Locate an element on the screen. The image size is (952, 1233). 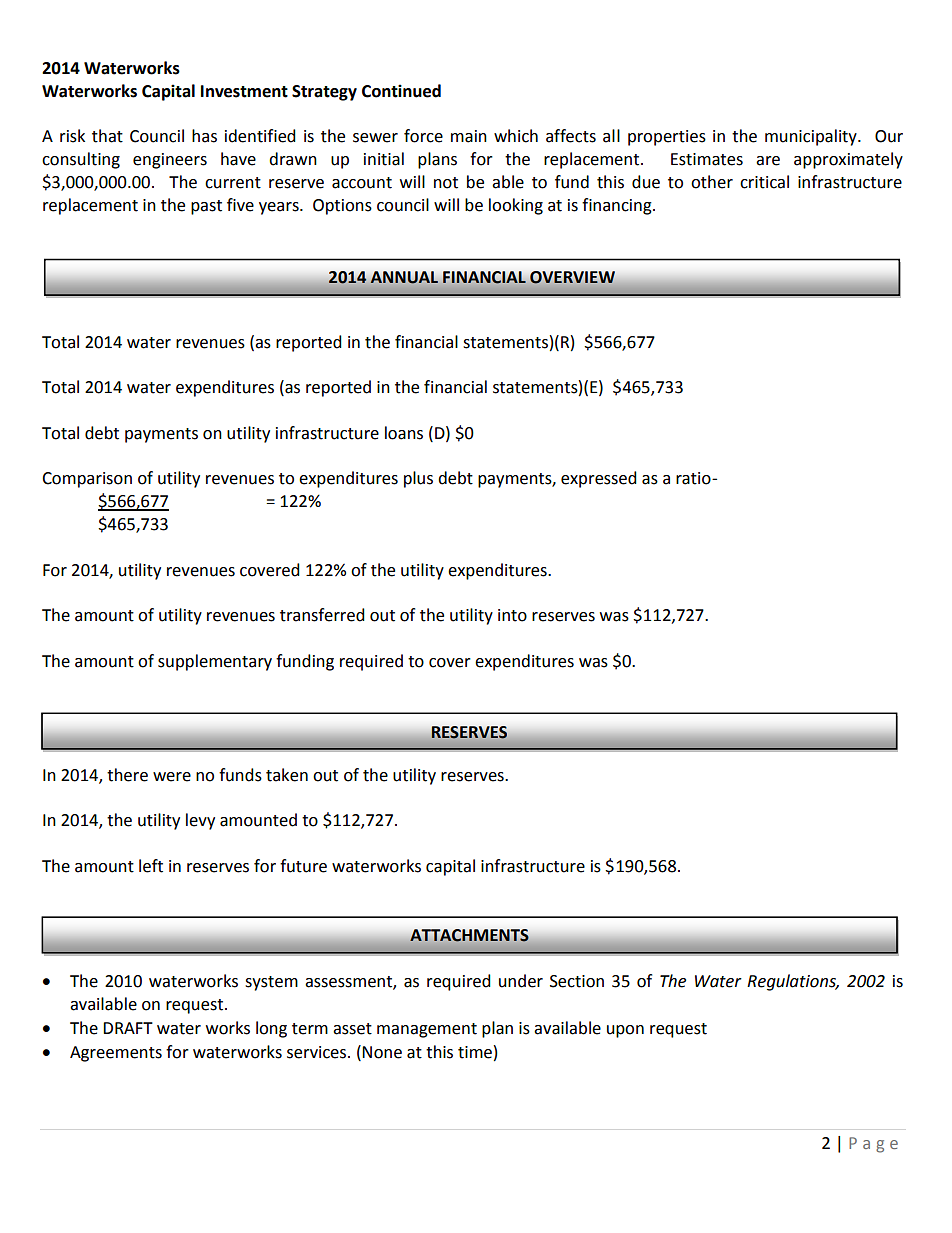
into is located at coordinates (512, 615).
